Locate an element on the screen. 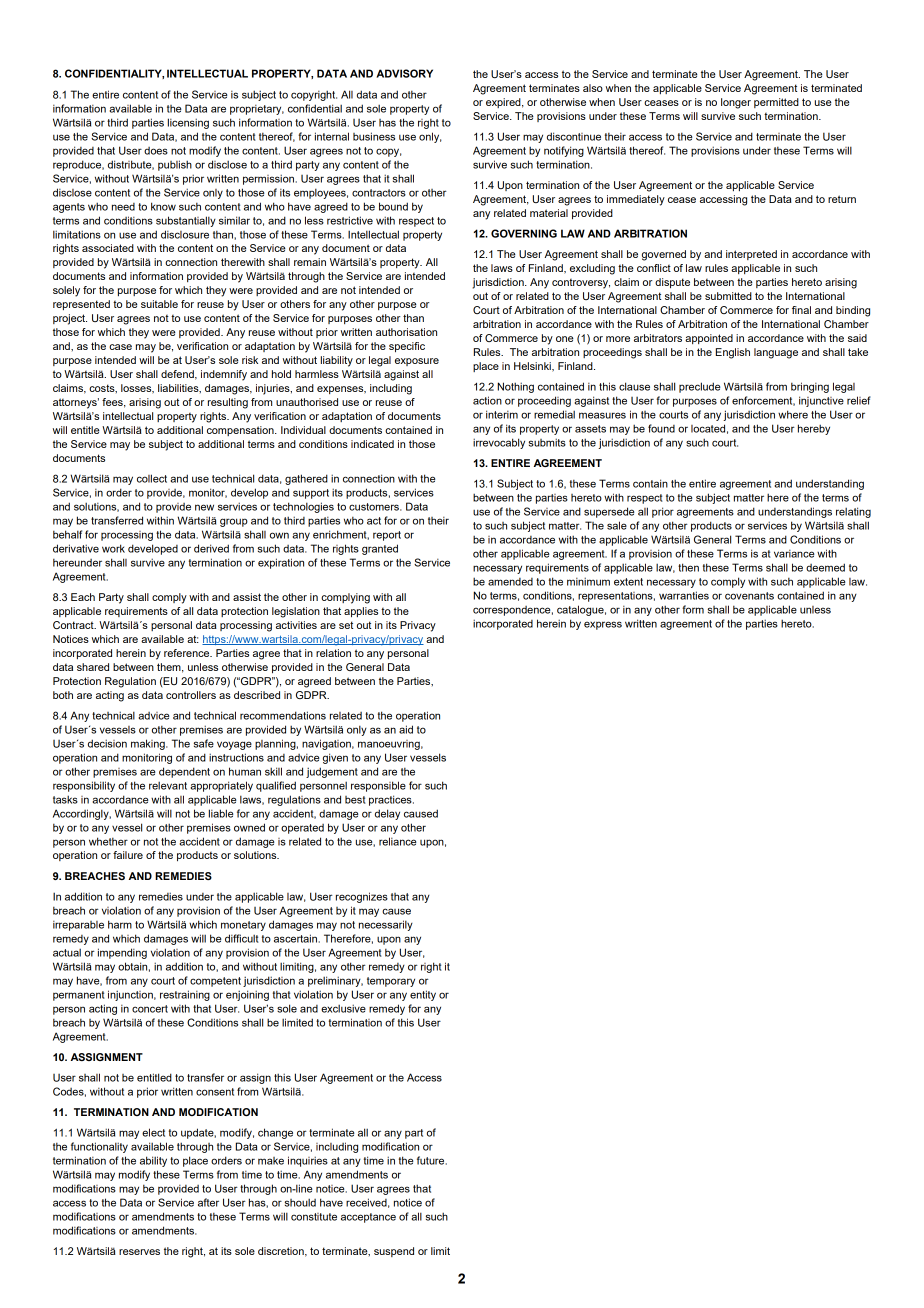  reserves is located at coordinates (139, 1252).
